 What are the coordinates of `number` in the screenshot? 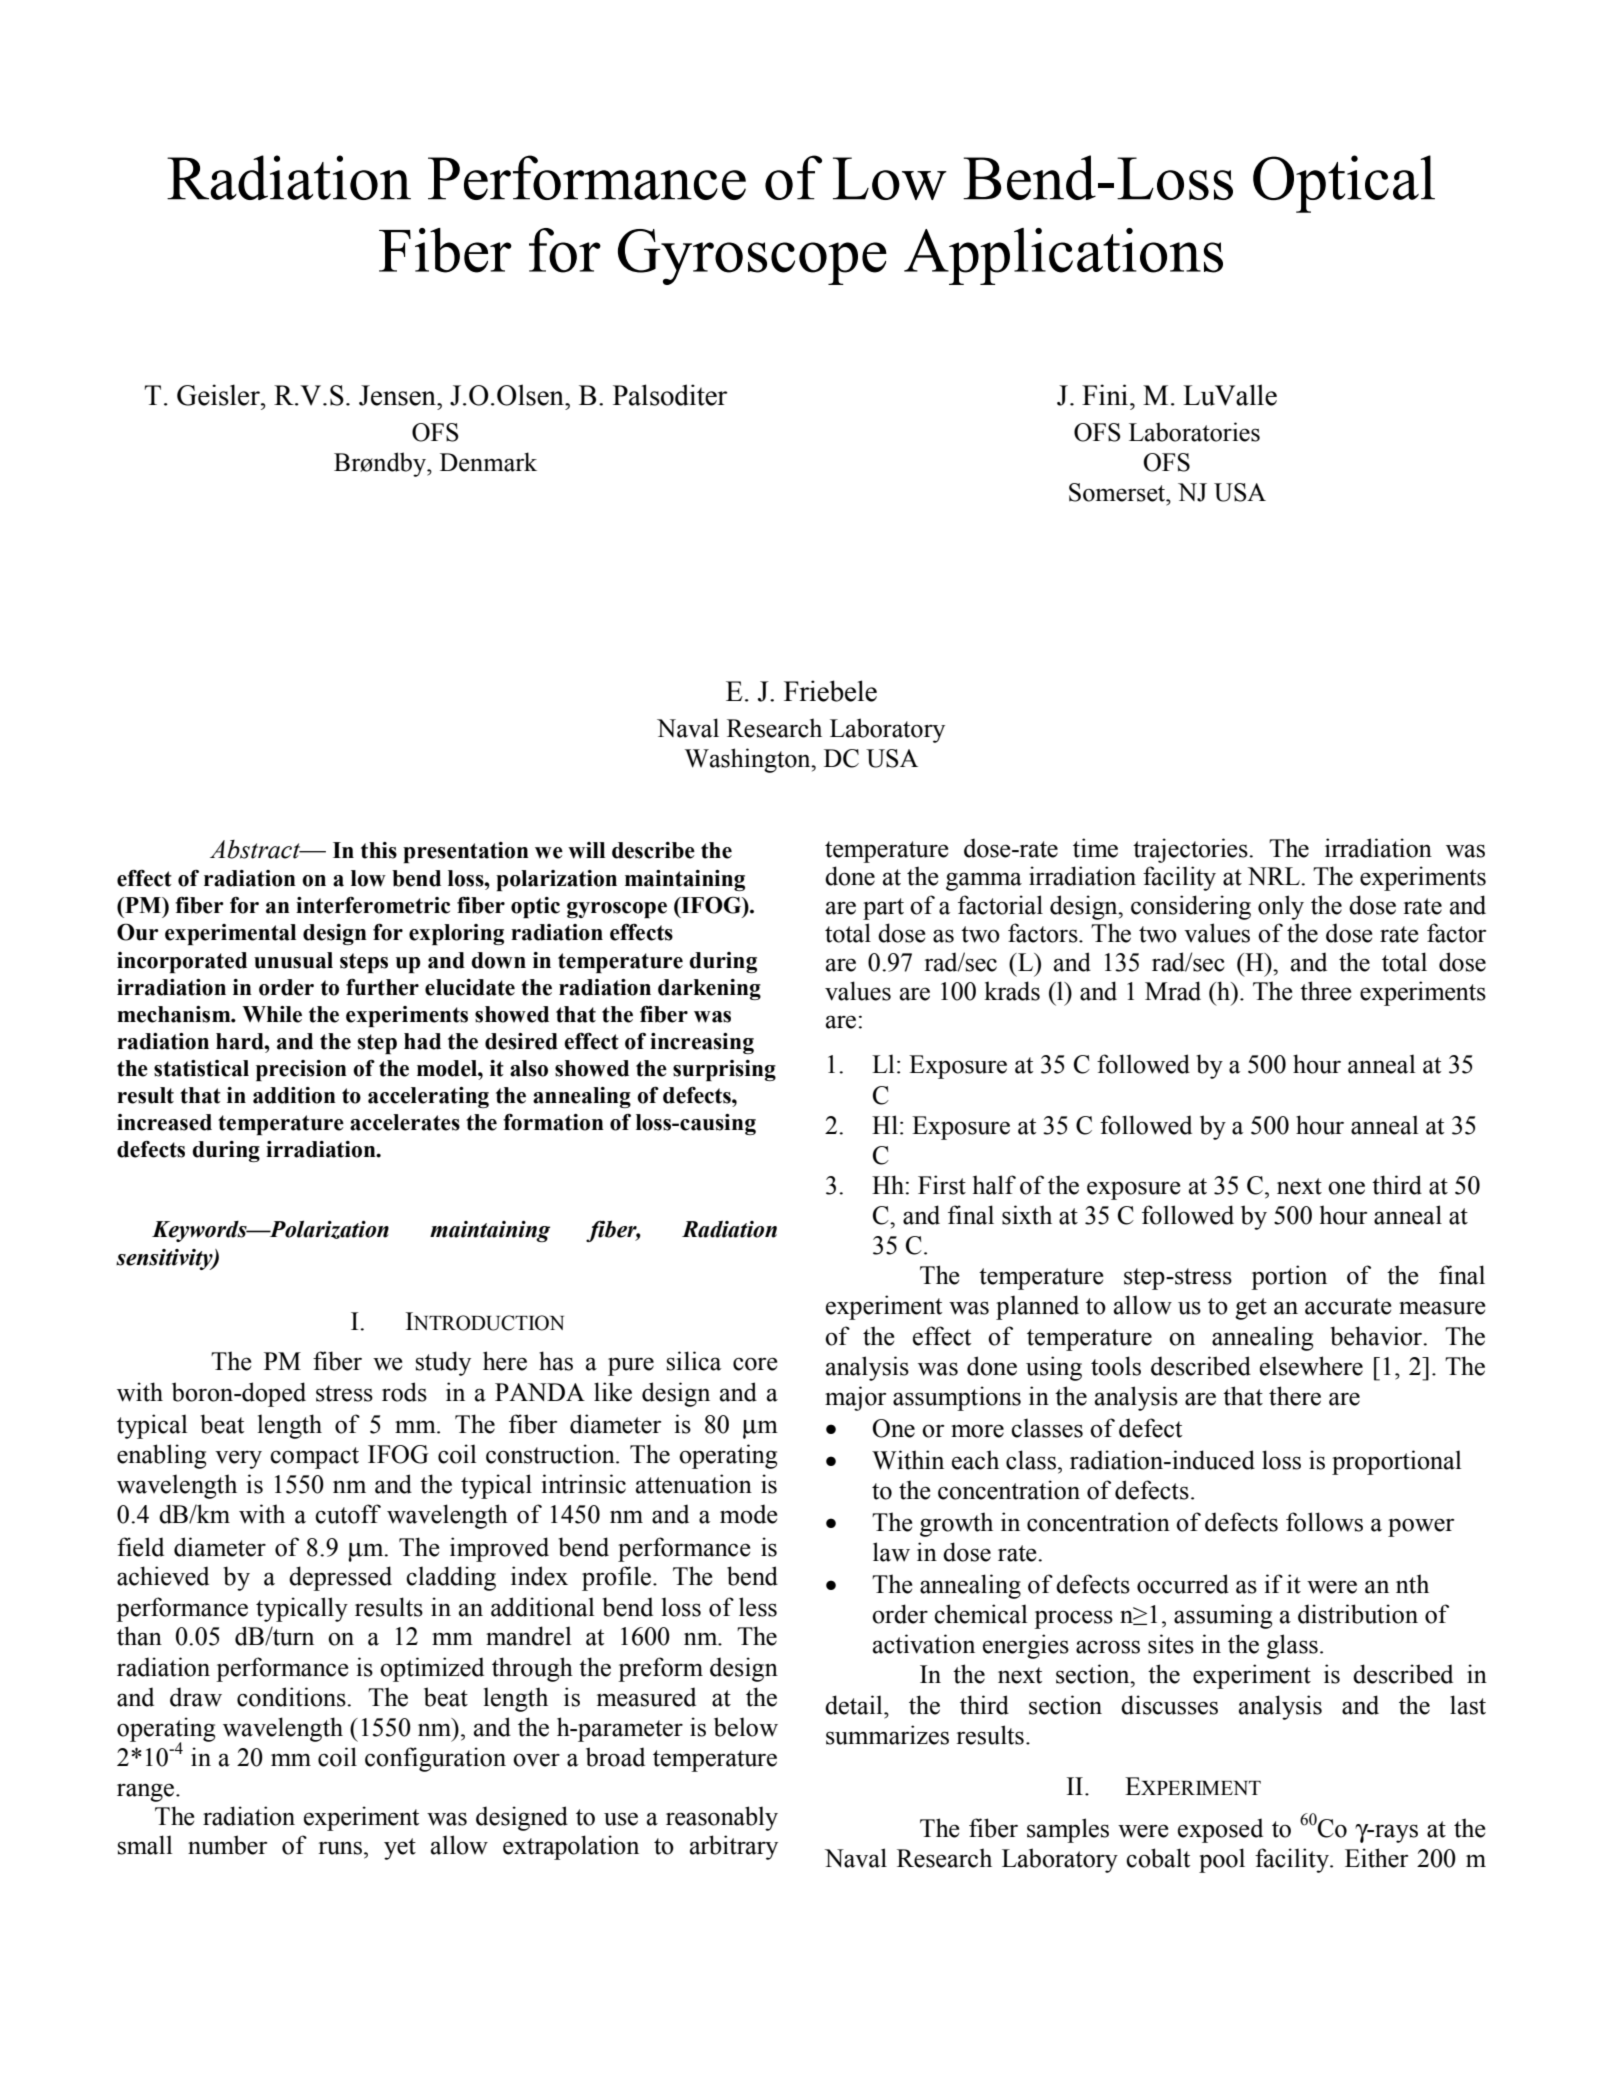 It's located at (227, 1845).
